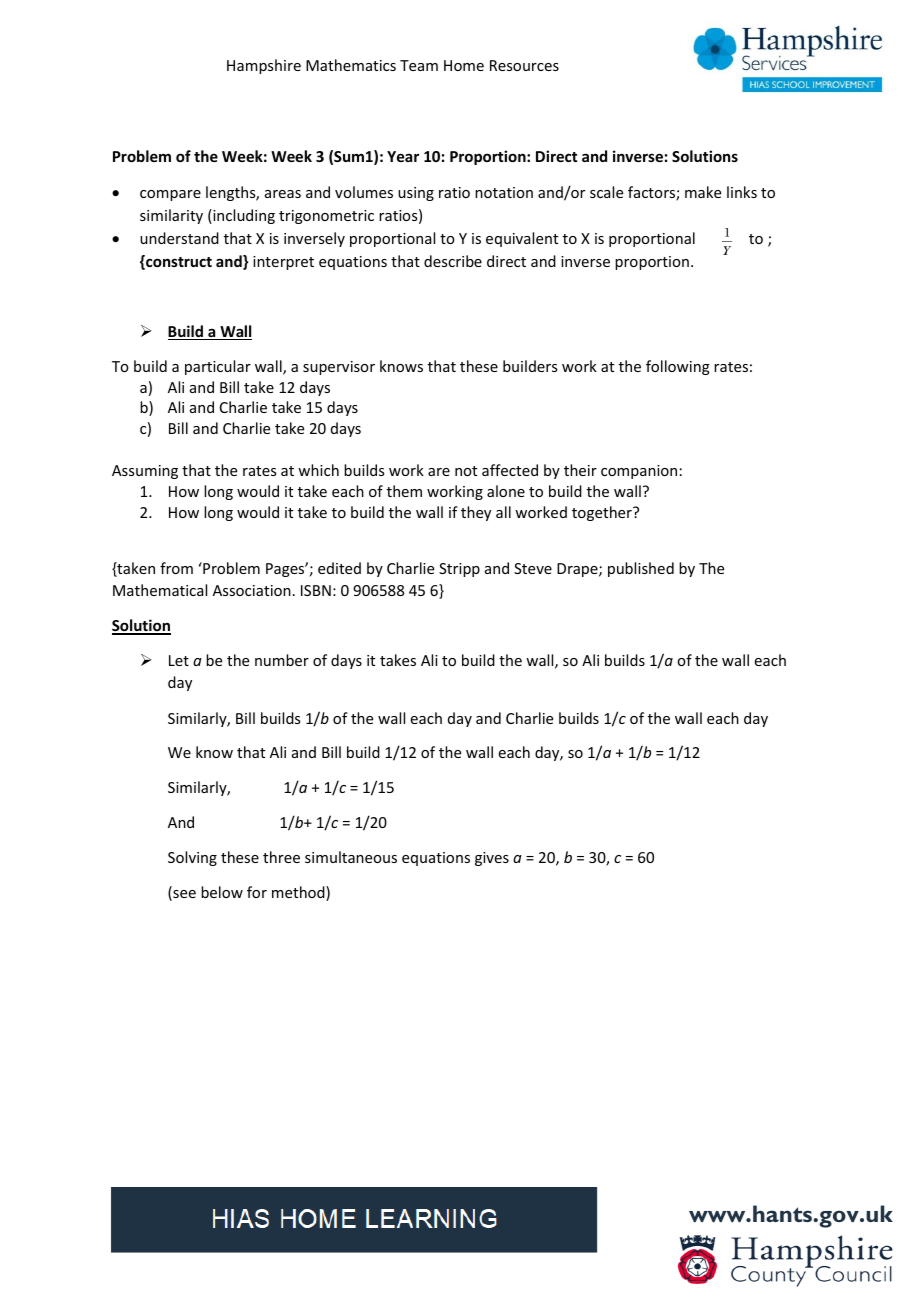 Image resolution: width=924 pixels, height=1308 pixels. What do you see at coordinates (464, 65) in the image?
I see `Home` at bounding box center [464, 65].
